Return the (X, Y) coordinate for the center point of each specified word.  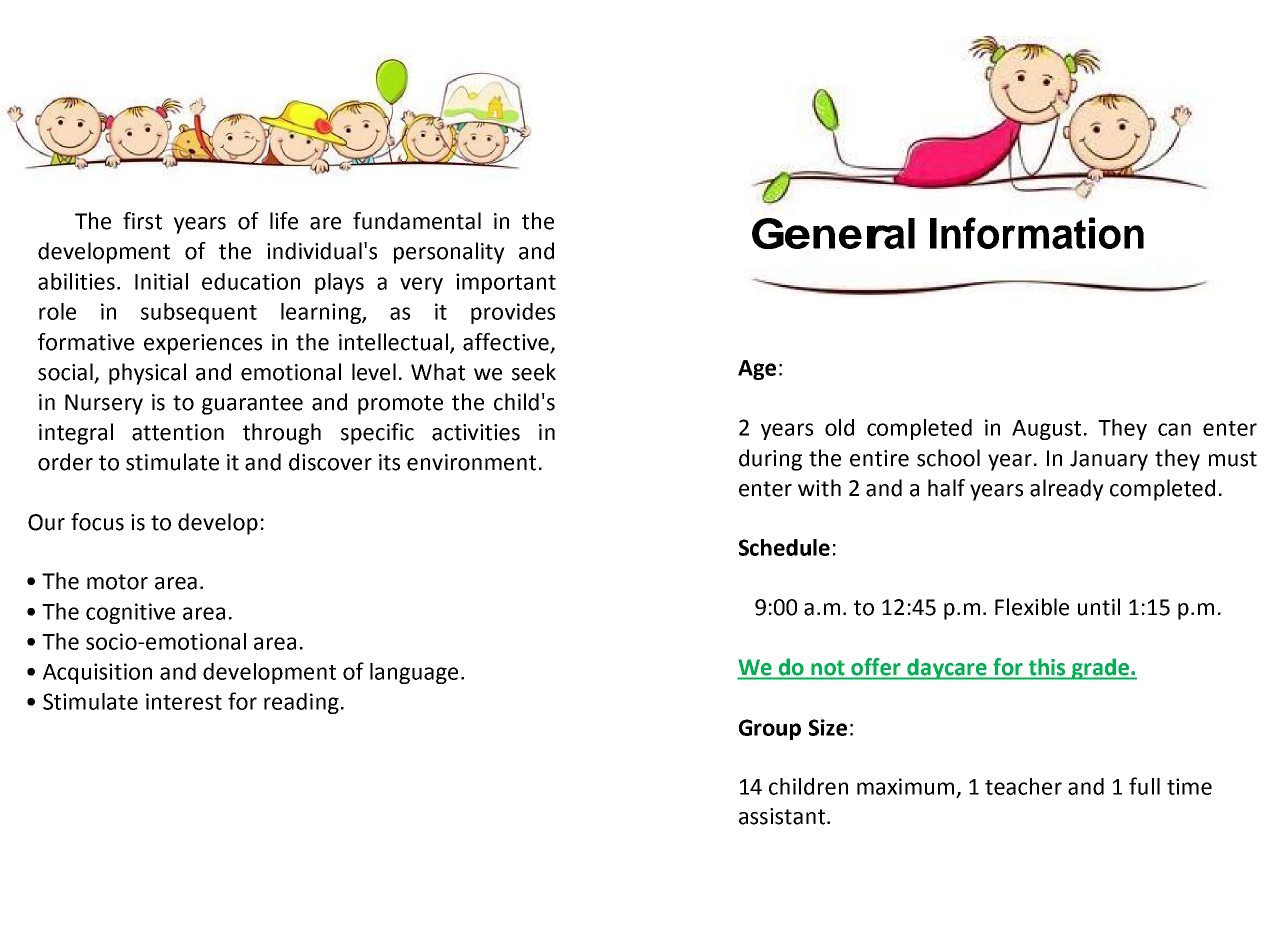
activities (476, 432)
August (1046, 430)
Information (1037, 233)
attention (178, 432)
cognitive (130, 613)
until (1099, 607)
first (142, 221)
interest (184, 701)
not (828, 668)
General (833, 233)
